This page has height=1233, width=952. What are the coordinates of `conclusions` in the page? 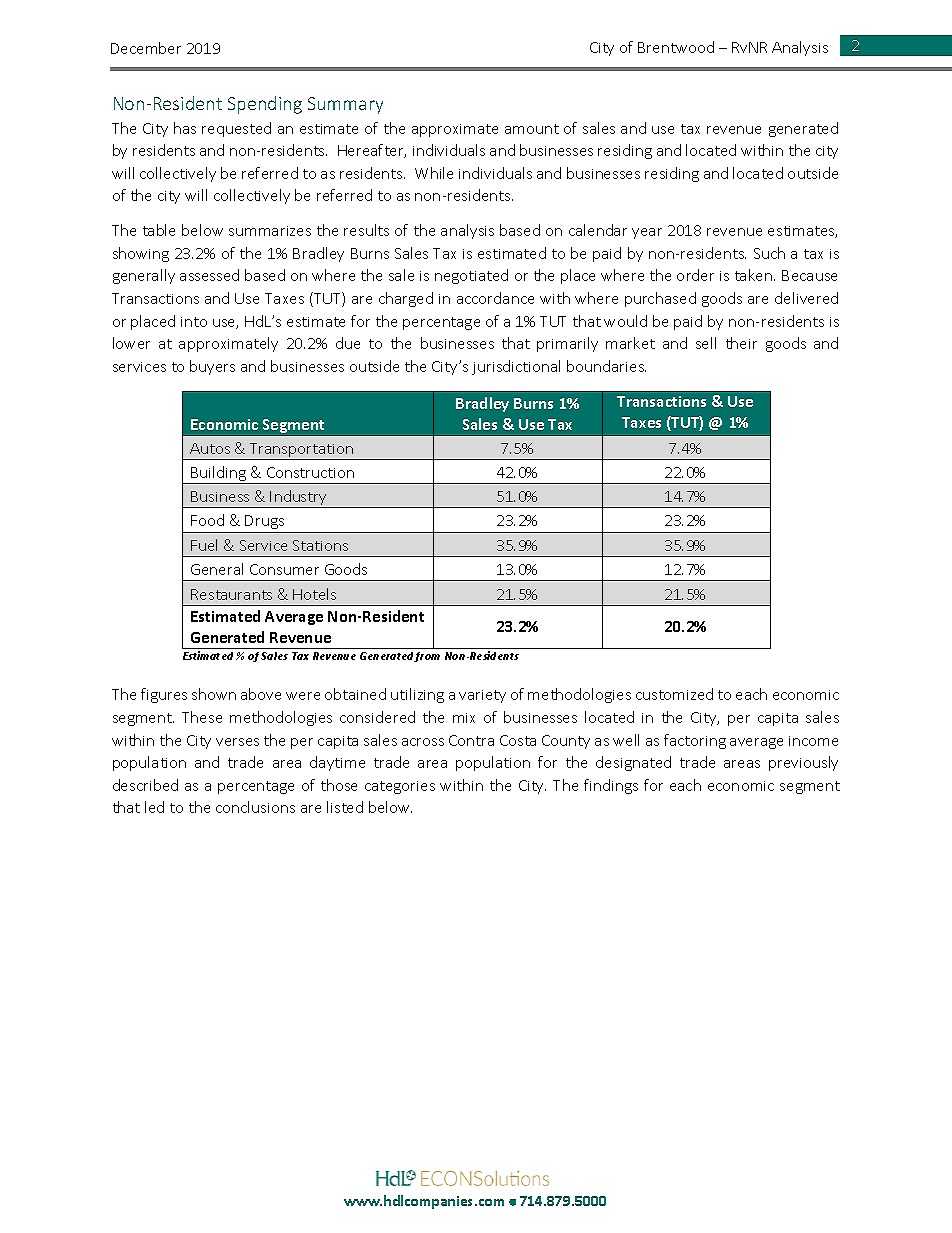 It's located at (255, 807).
